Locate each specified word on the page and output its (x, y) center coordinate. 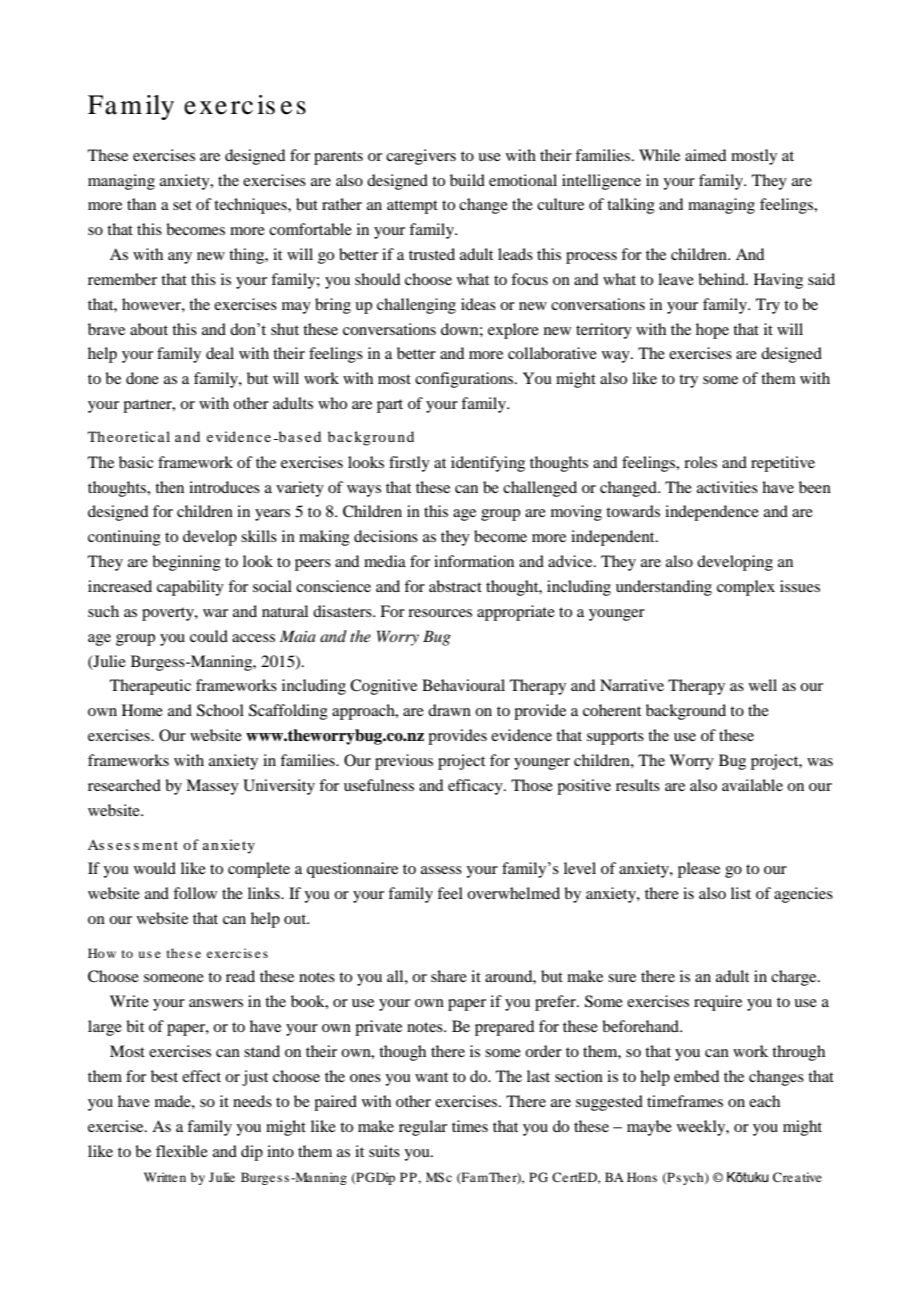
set (182, 205)
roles (700, 462)
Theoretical (129, 436)
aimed (705, 155)
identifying (488, 464)
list (741, 893)
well (763, 685)
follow (195, 893)
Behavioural (463, 685)
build (467, 180)
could (209, 636)
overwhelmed (513, 893)
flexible (182, 1151)
